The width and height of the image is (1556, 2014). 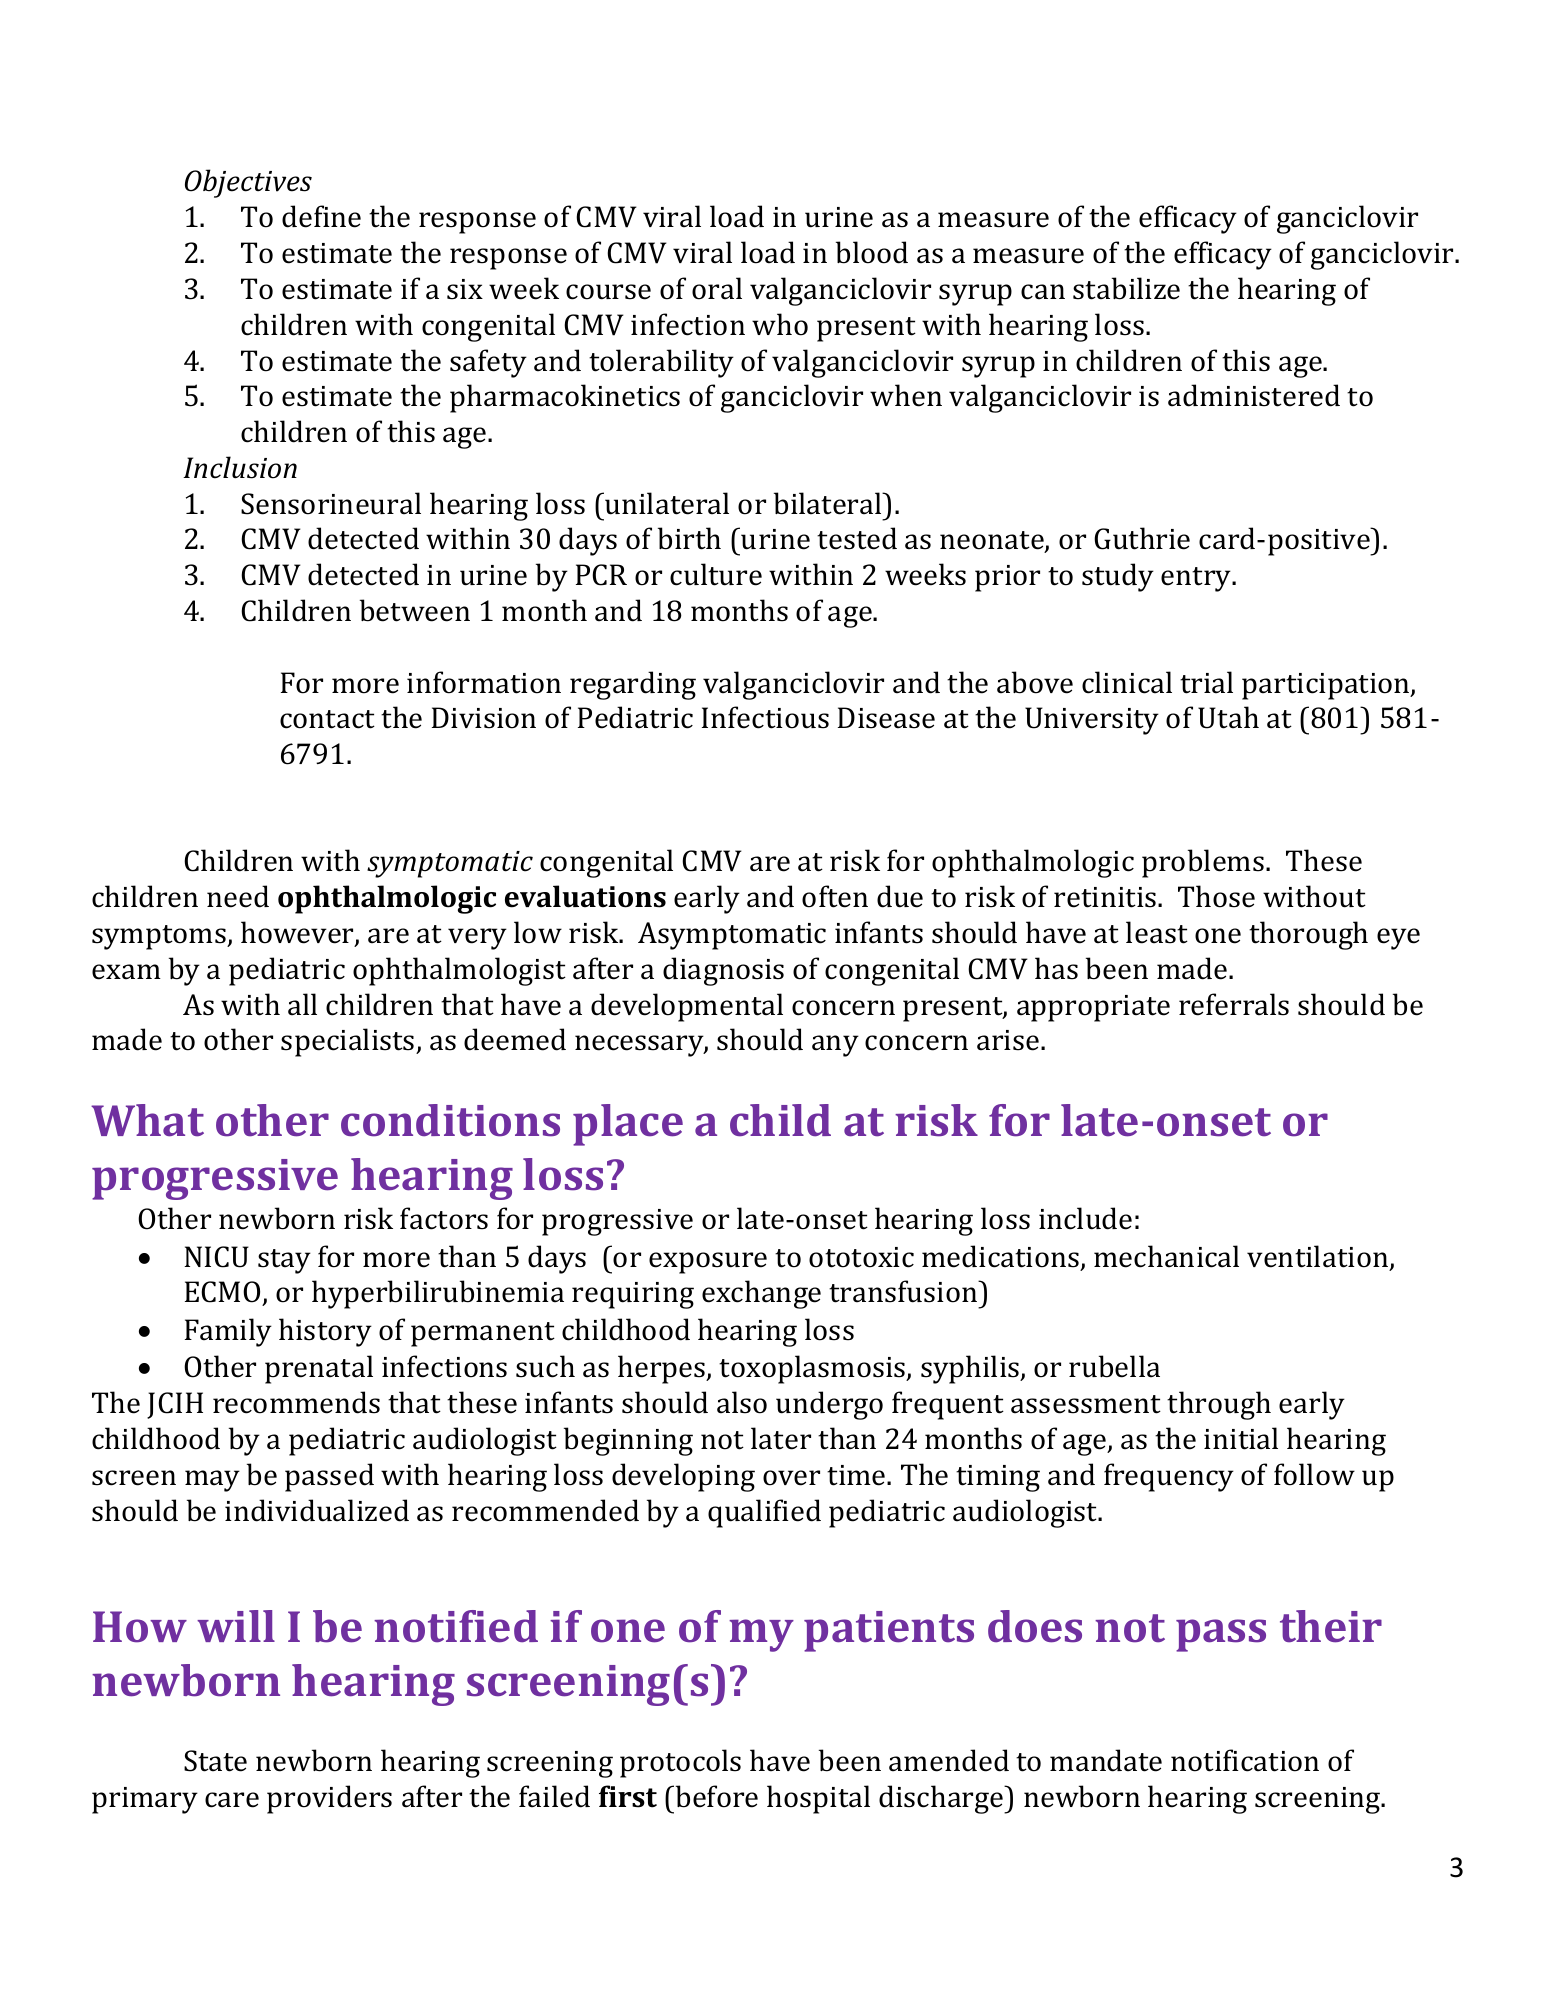 I want to click on diagnosis, so click(x=723, y=971).
